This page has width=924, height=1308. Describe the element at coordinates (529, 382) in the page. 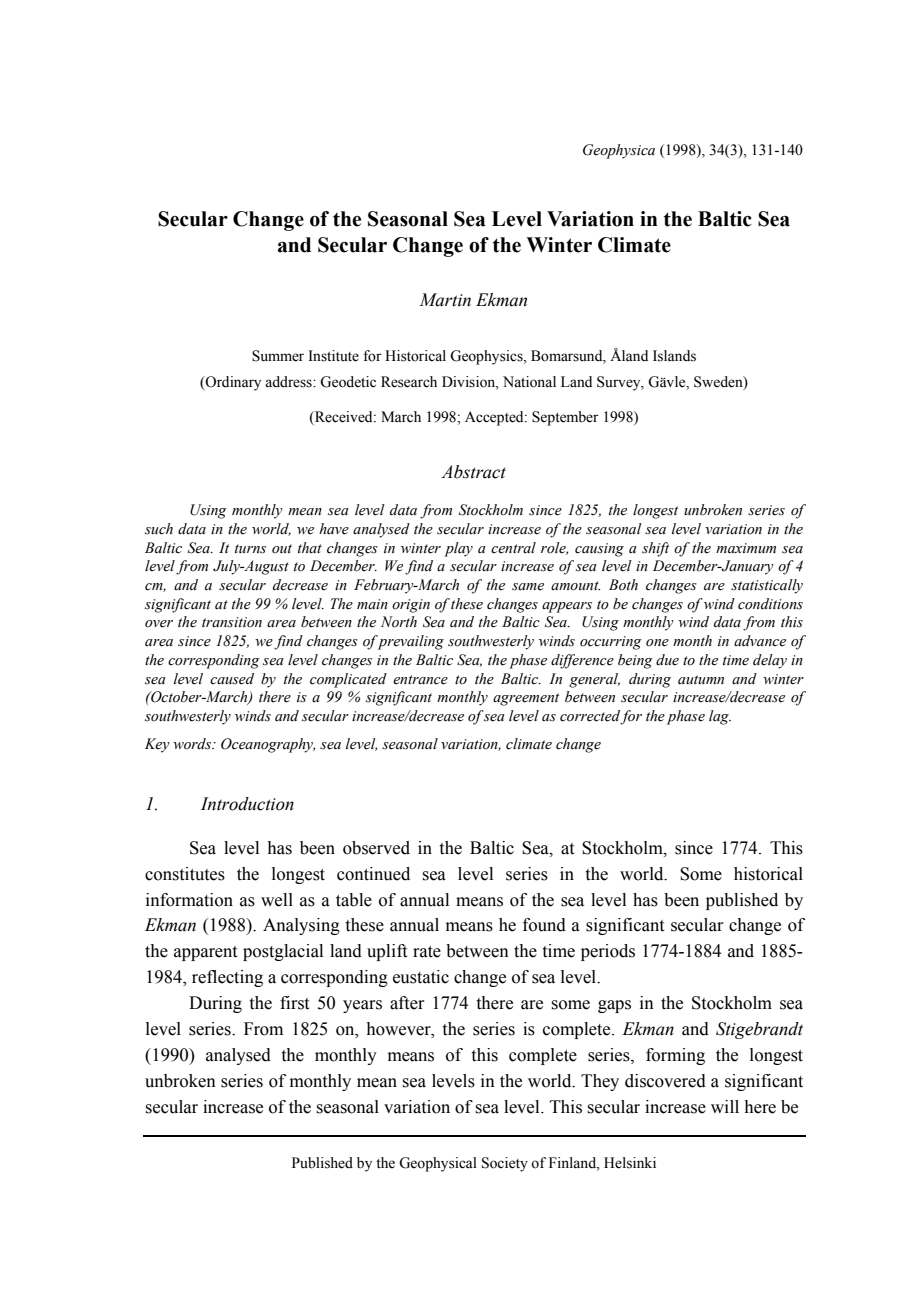

I see `National` at that location.
